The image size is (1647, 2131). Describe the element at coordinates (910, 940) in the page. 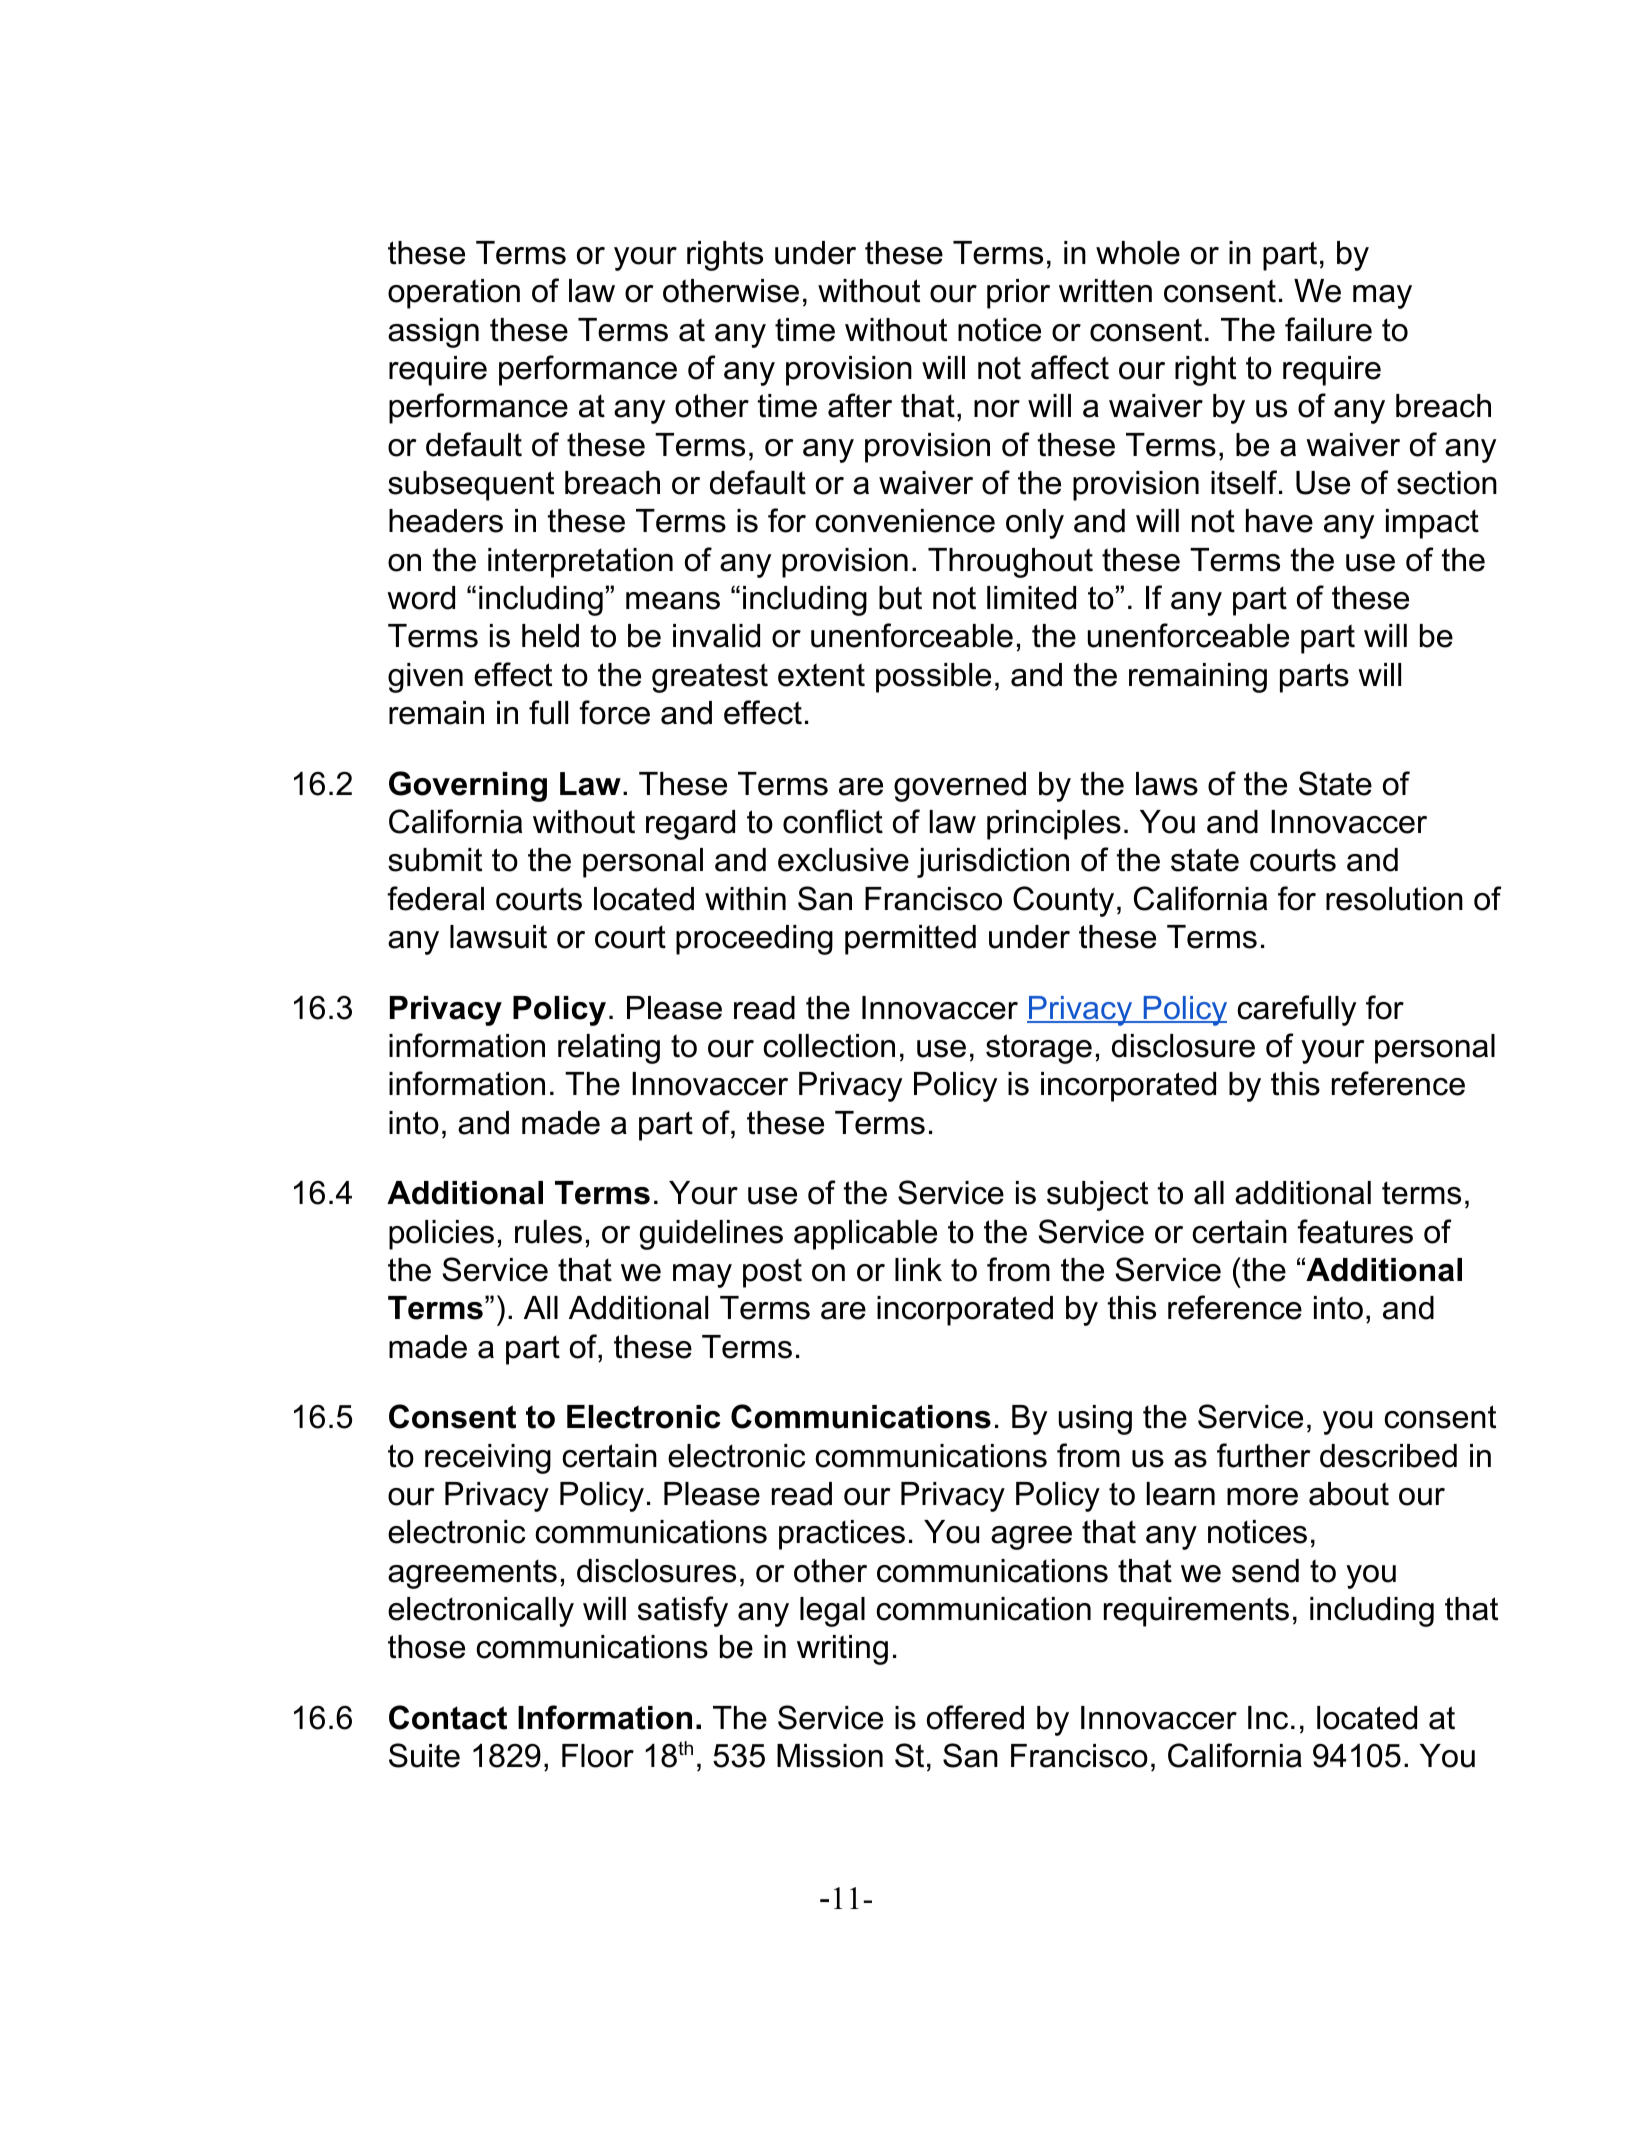

I see `permitted` at that location.
